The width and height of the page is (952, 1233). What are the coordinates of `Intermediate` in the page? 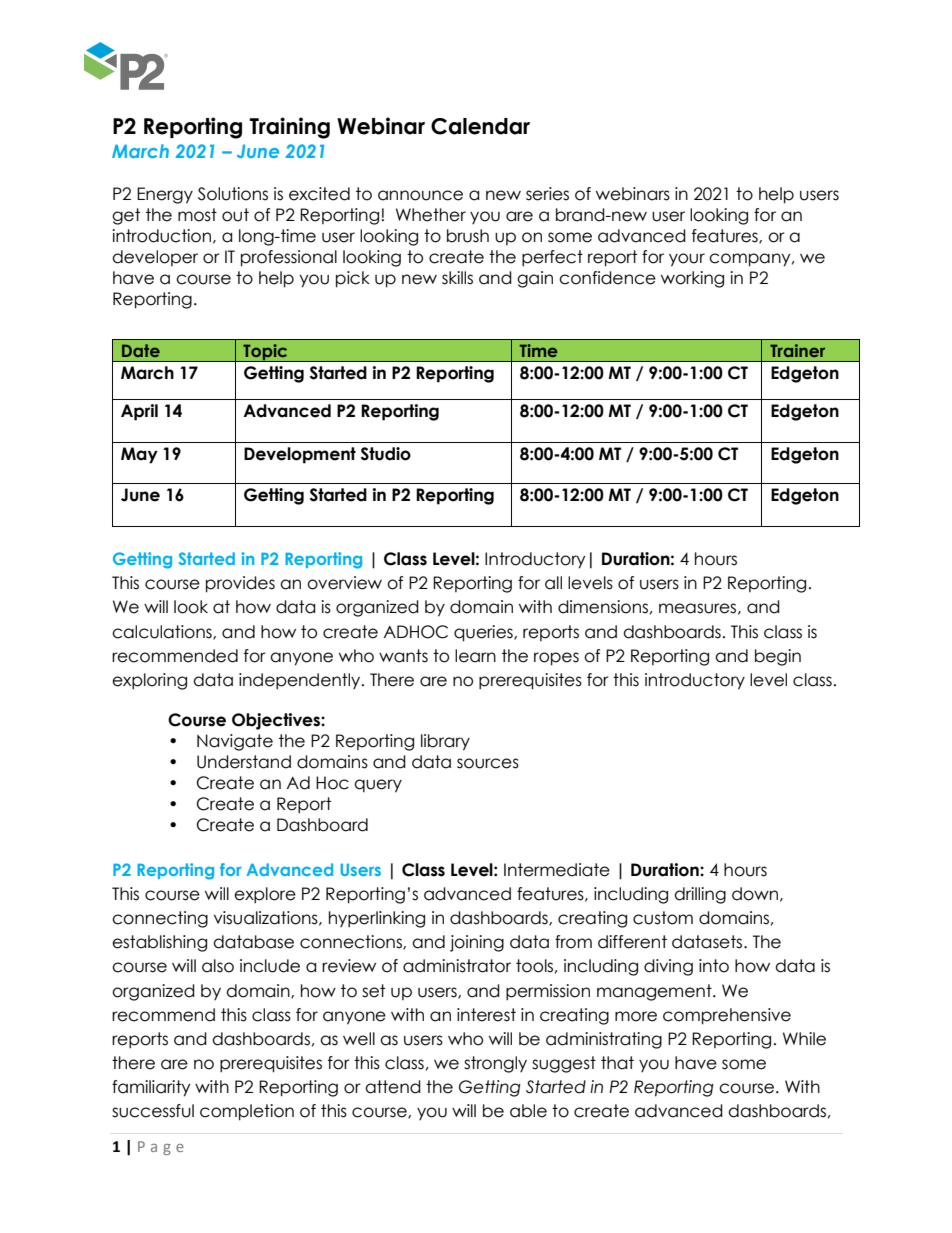 It's located at (557, 870).
